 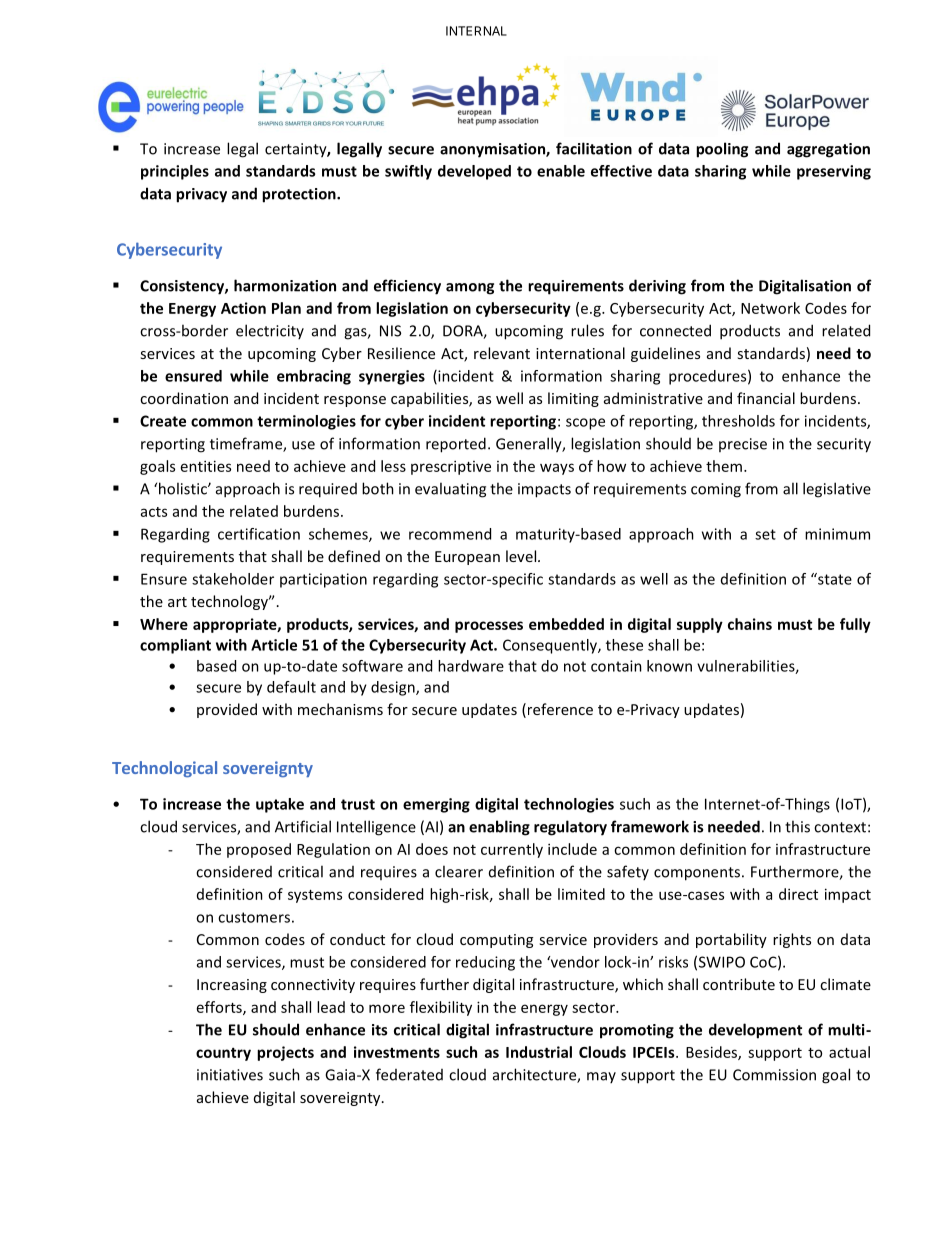 I want to click on INTERNAL, so click(x=476, y=31).
